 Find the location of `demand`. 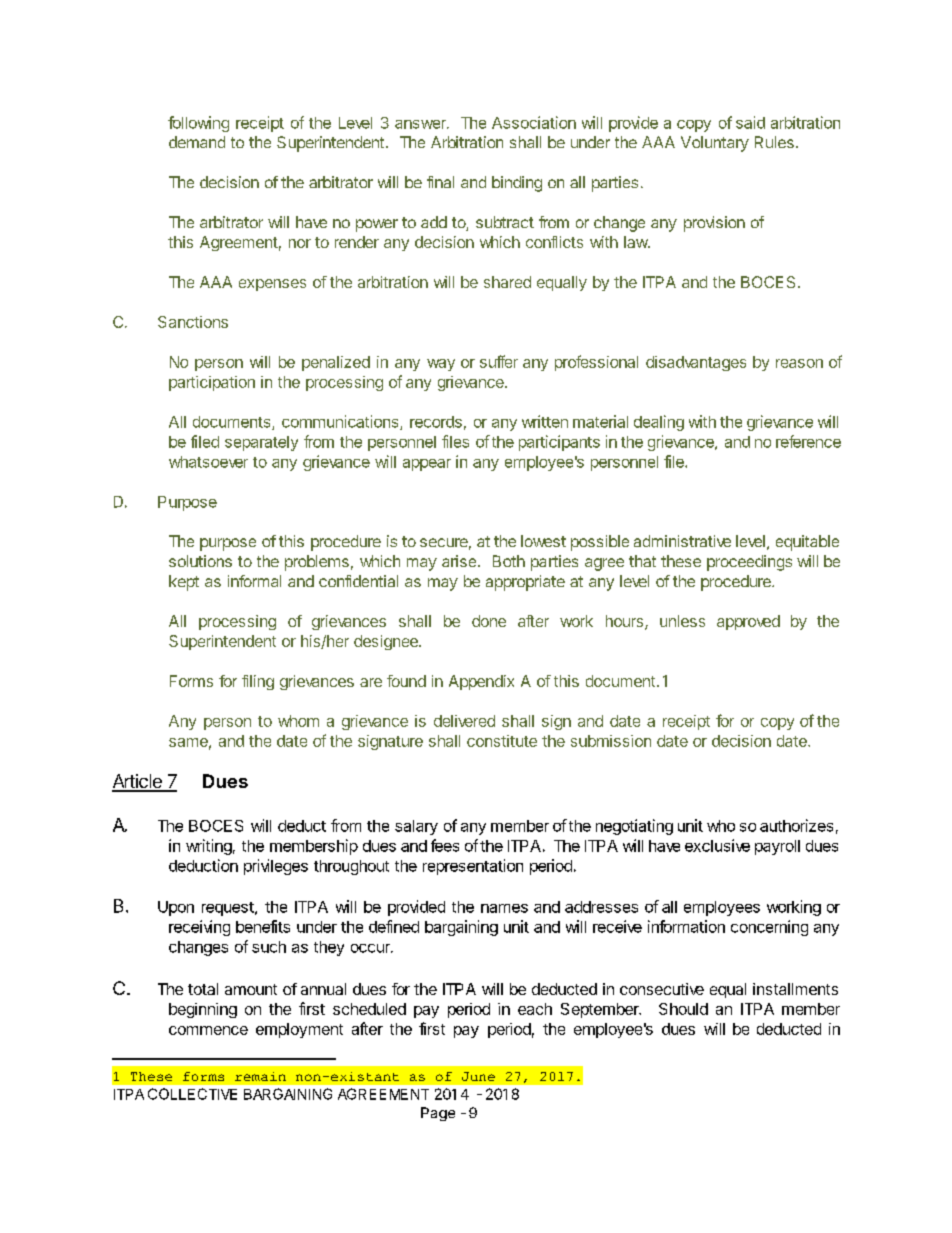

demand is located at coordinates (197, 142).
